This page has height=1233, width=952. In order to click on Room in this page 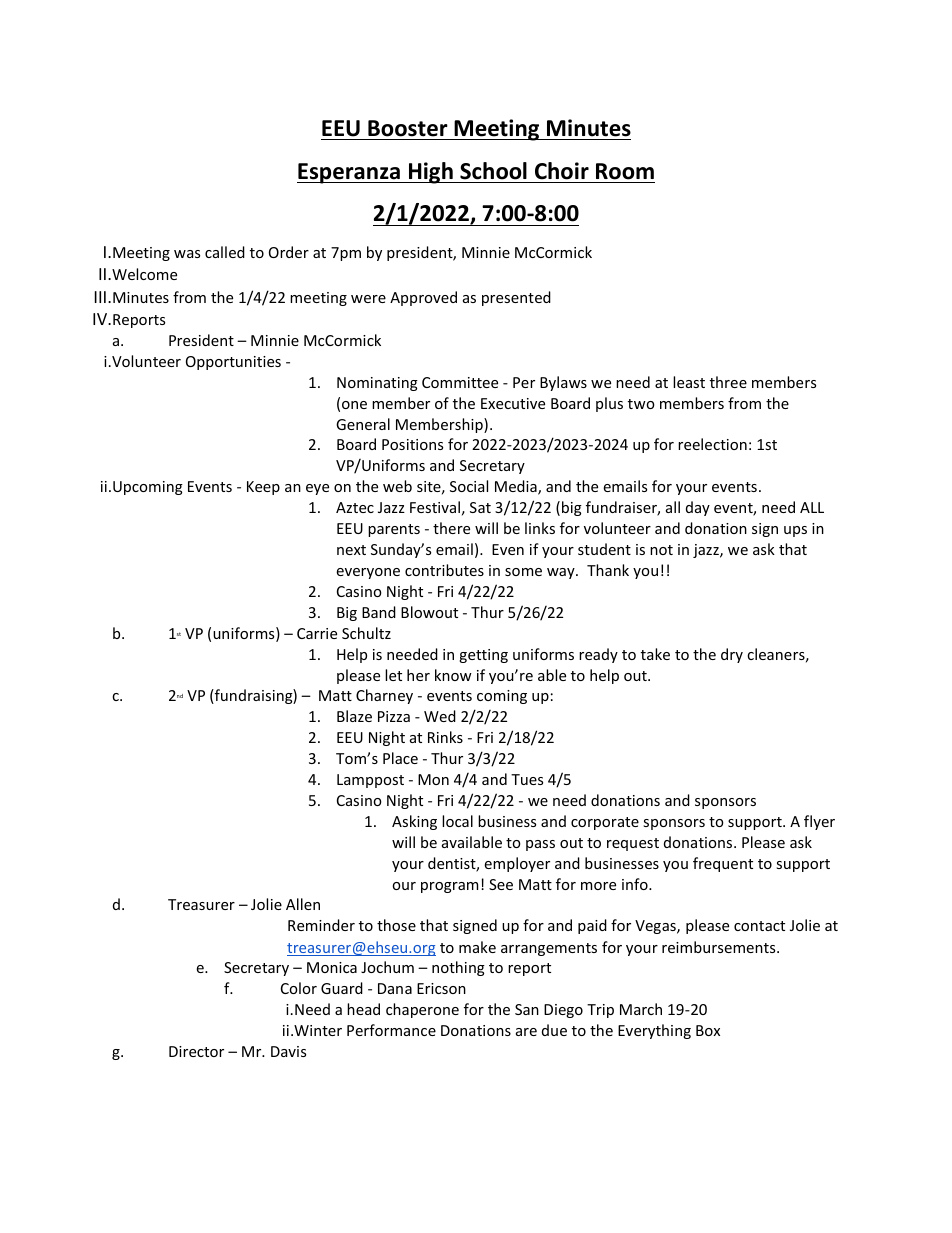, I will do `click(625, 171)`.
